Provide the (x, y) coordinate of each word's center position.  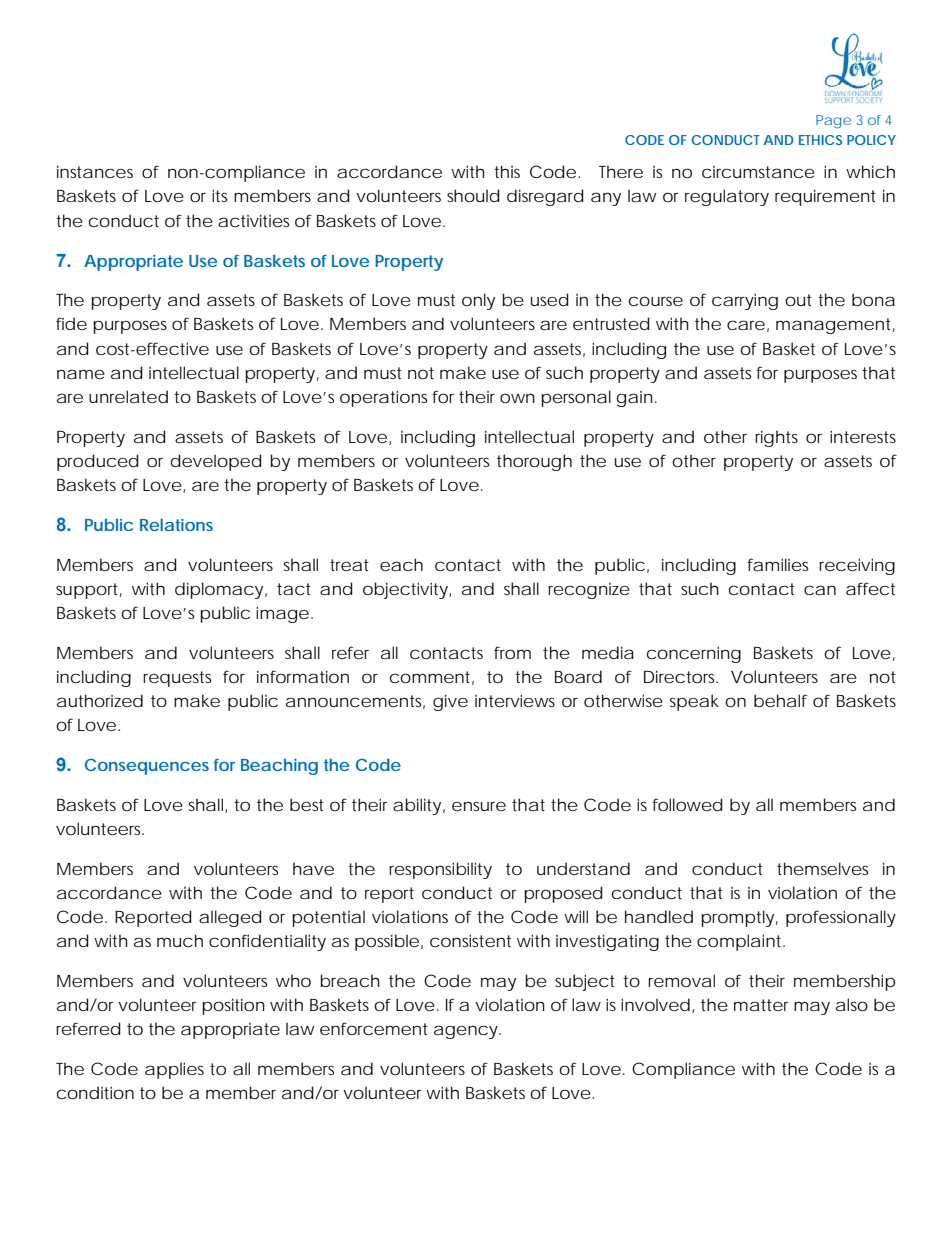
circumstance (758, 172)
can (820, 590)
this (507, 171)
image (282, 614)
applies (174, 1070)
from (512, 652)
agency (467, 1032)
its (219, 195)
